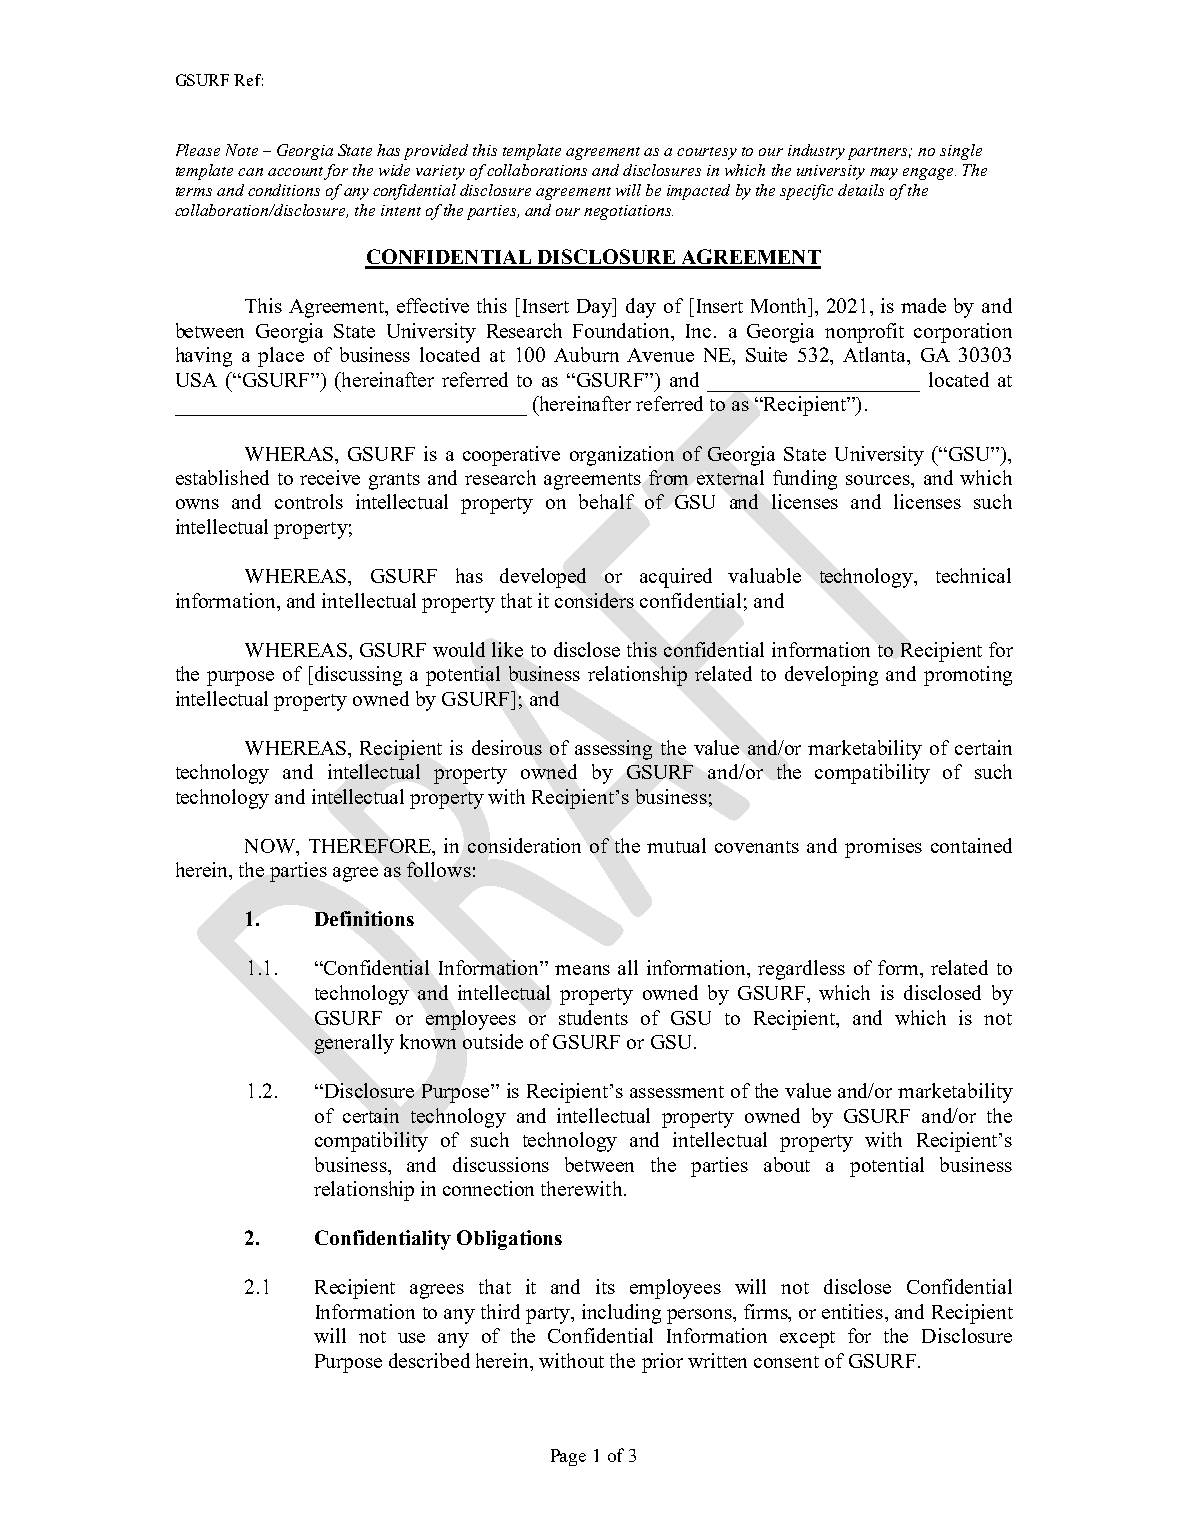 Image resolution: width=1187 pixels, height=1536 pixels. What do you see at coordinates (411, 1338) in the page?
I see `use` at bounding box center [411, 1338].
